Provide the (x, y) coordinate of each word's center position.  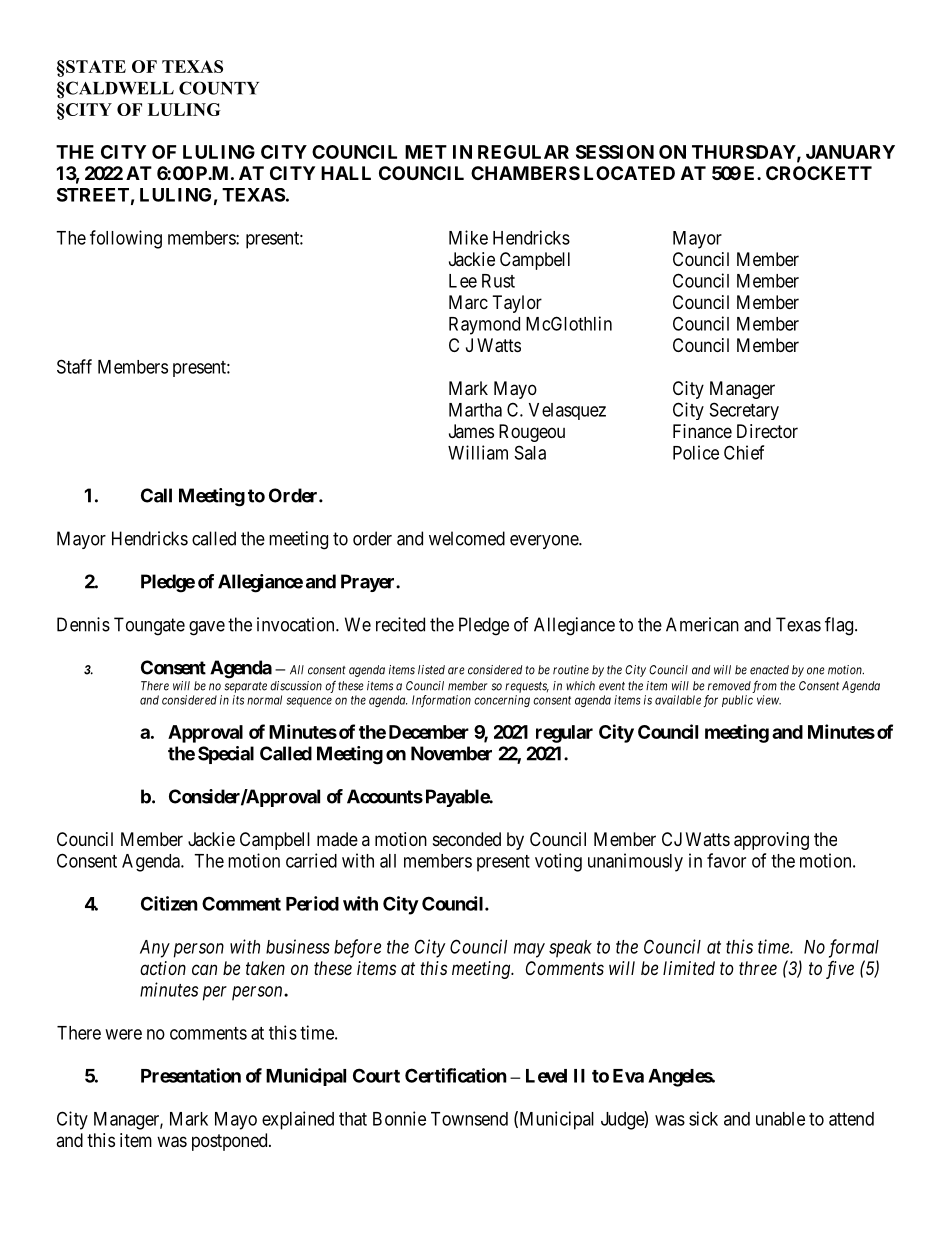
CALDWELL (119, 88)
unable (780, 1119)
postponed (231, 1142)
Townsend (469, 1119)
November (451, 753)
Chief (744, 452)
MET (426, 152)
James (471, 431)
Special (226, 755)
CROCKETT (819, 173)
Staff (74, 366)
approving (771, 841)
